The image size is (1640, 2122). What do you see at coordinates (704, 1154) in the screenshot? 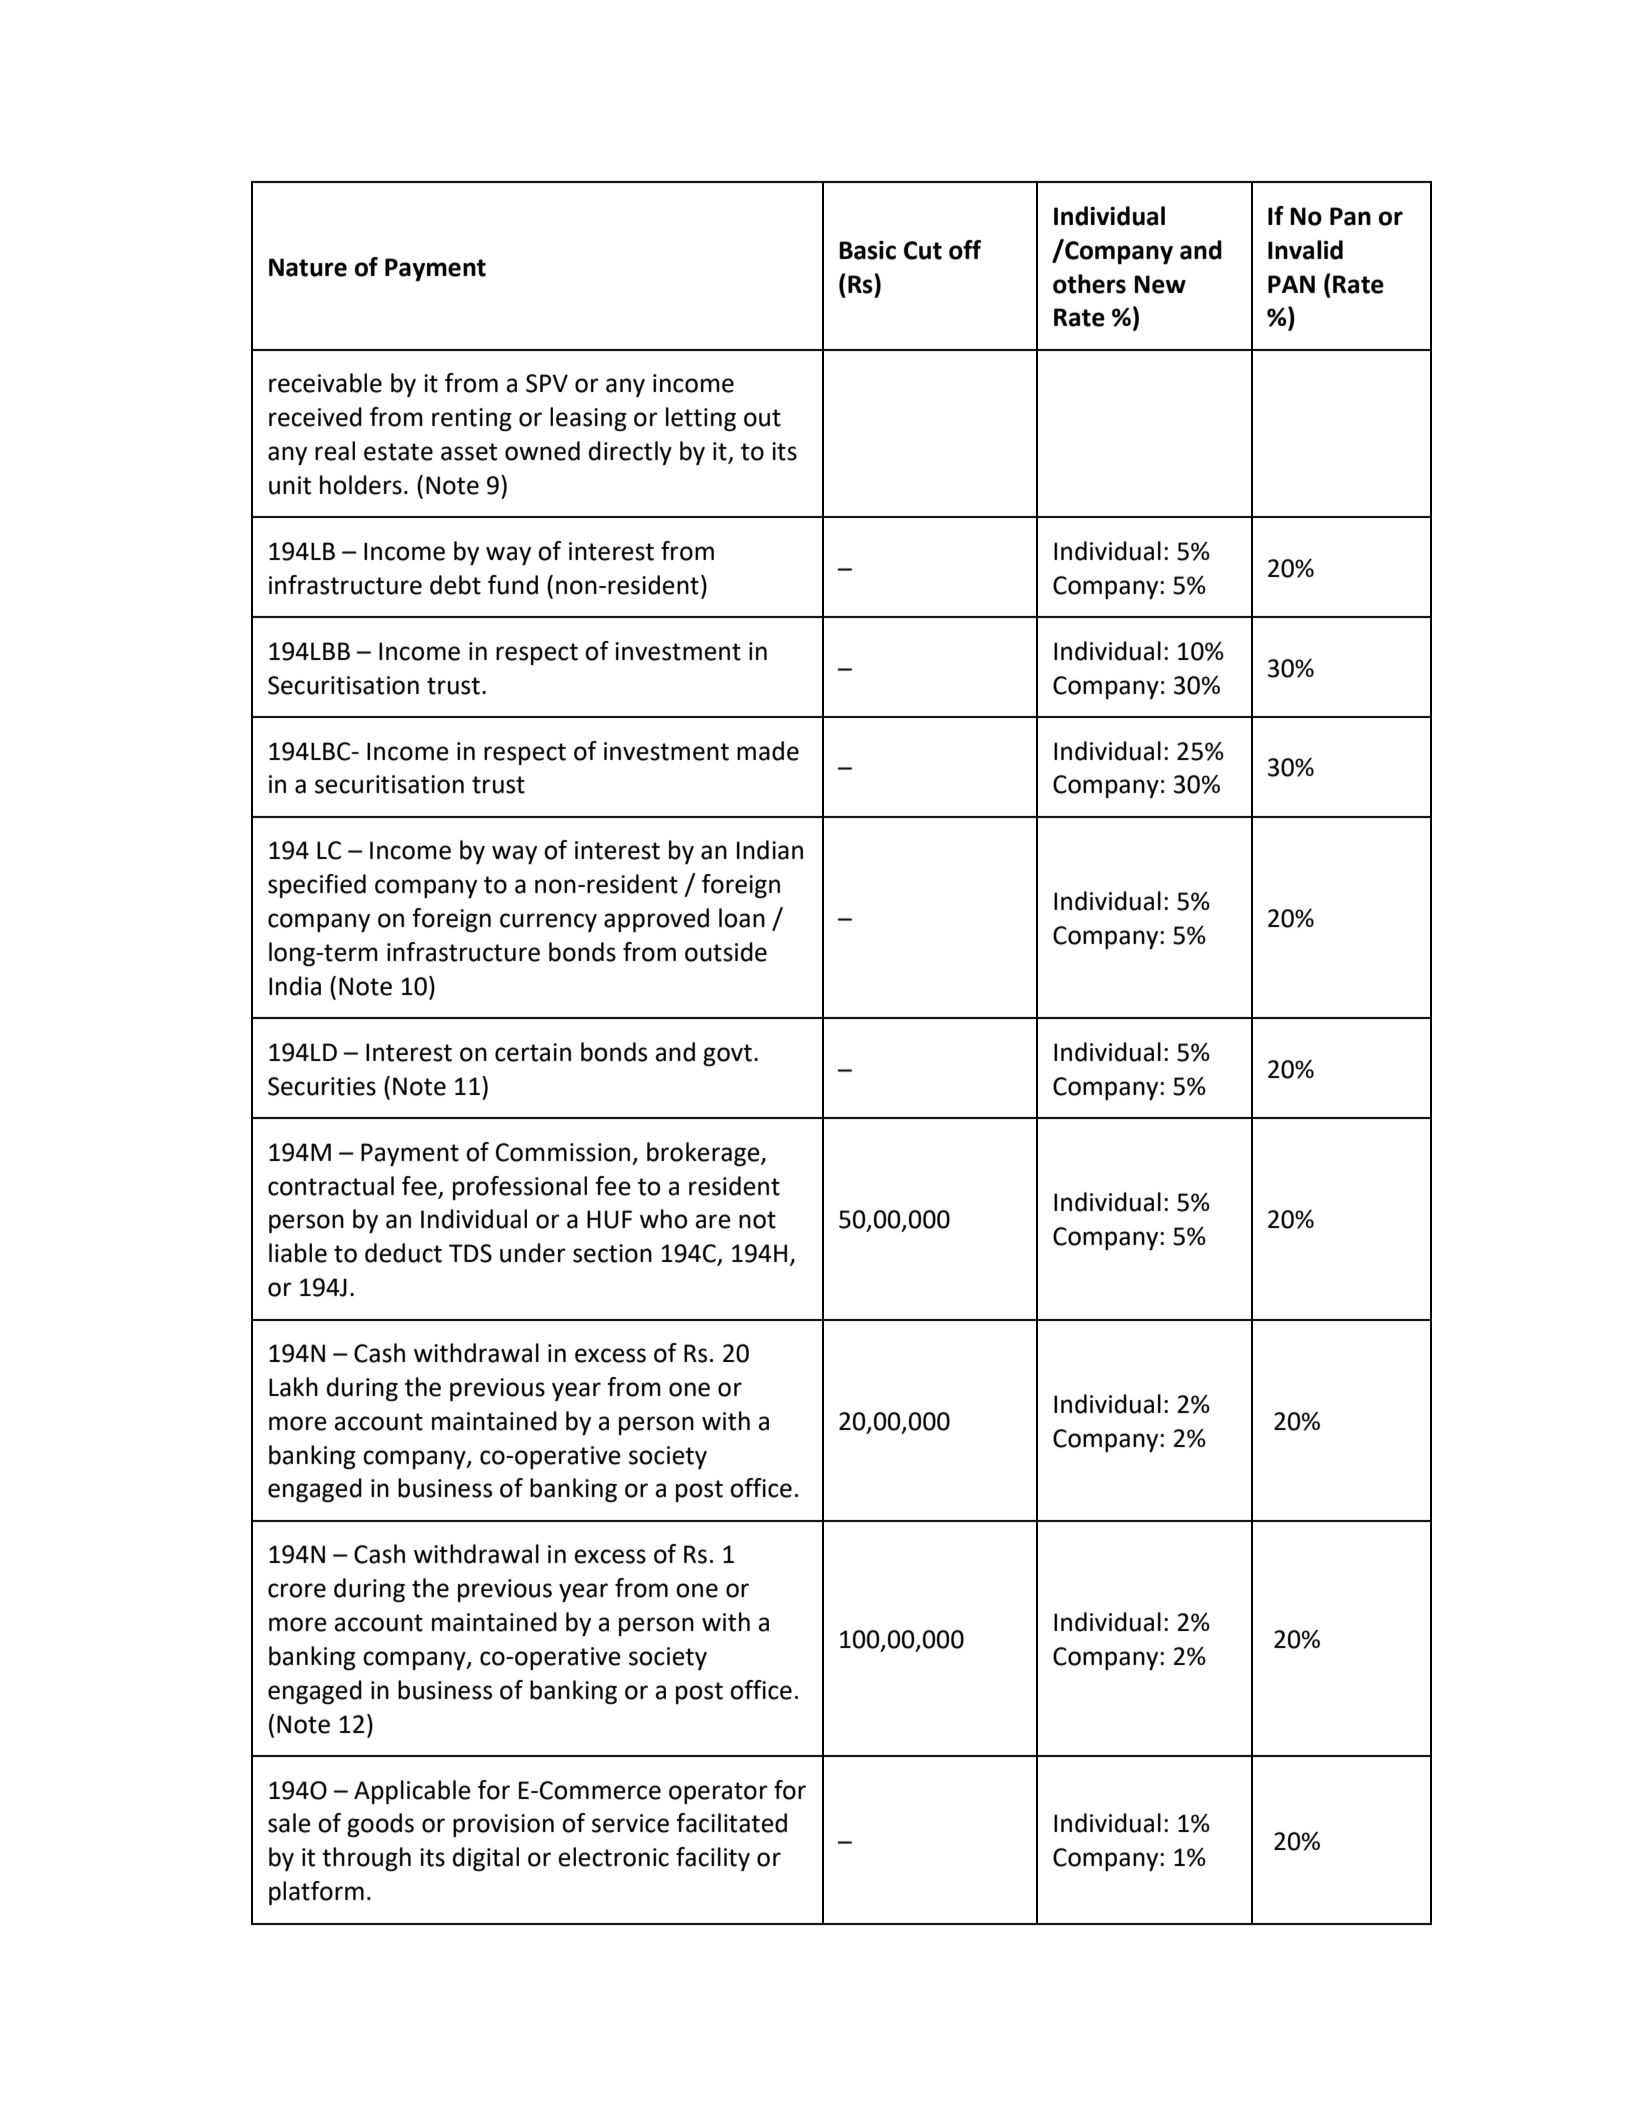
I see `brokerage` at bounding box center [704, 1154].
